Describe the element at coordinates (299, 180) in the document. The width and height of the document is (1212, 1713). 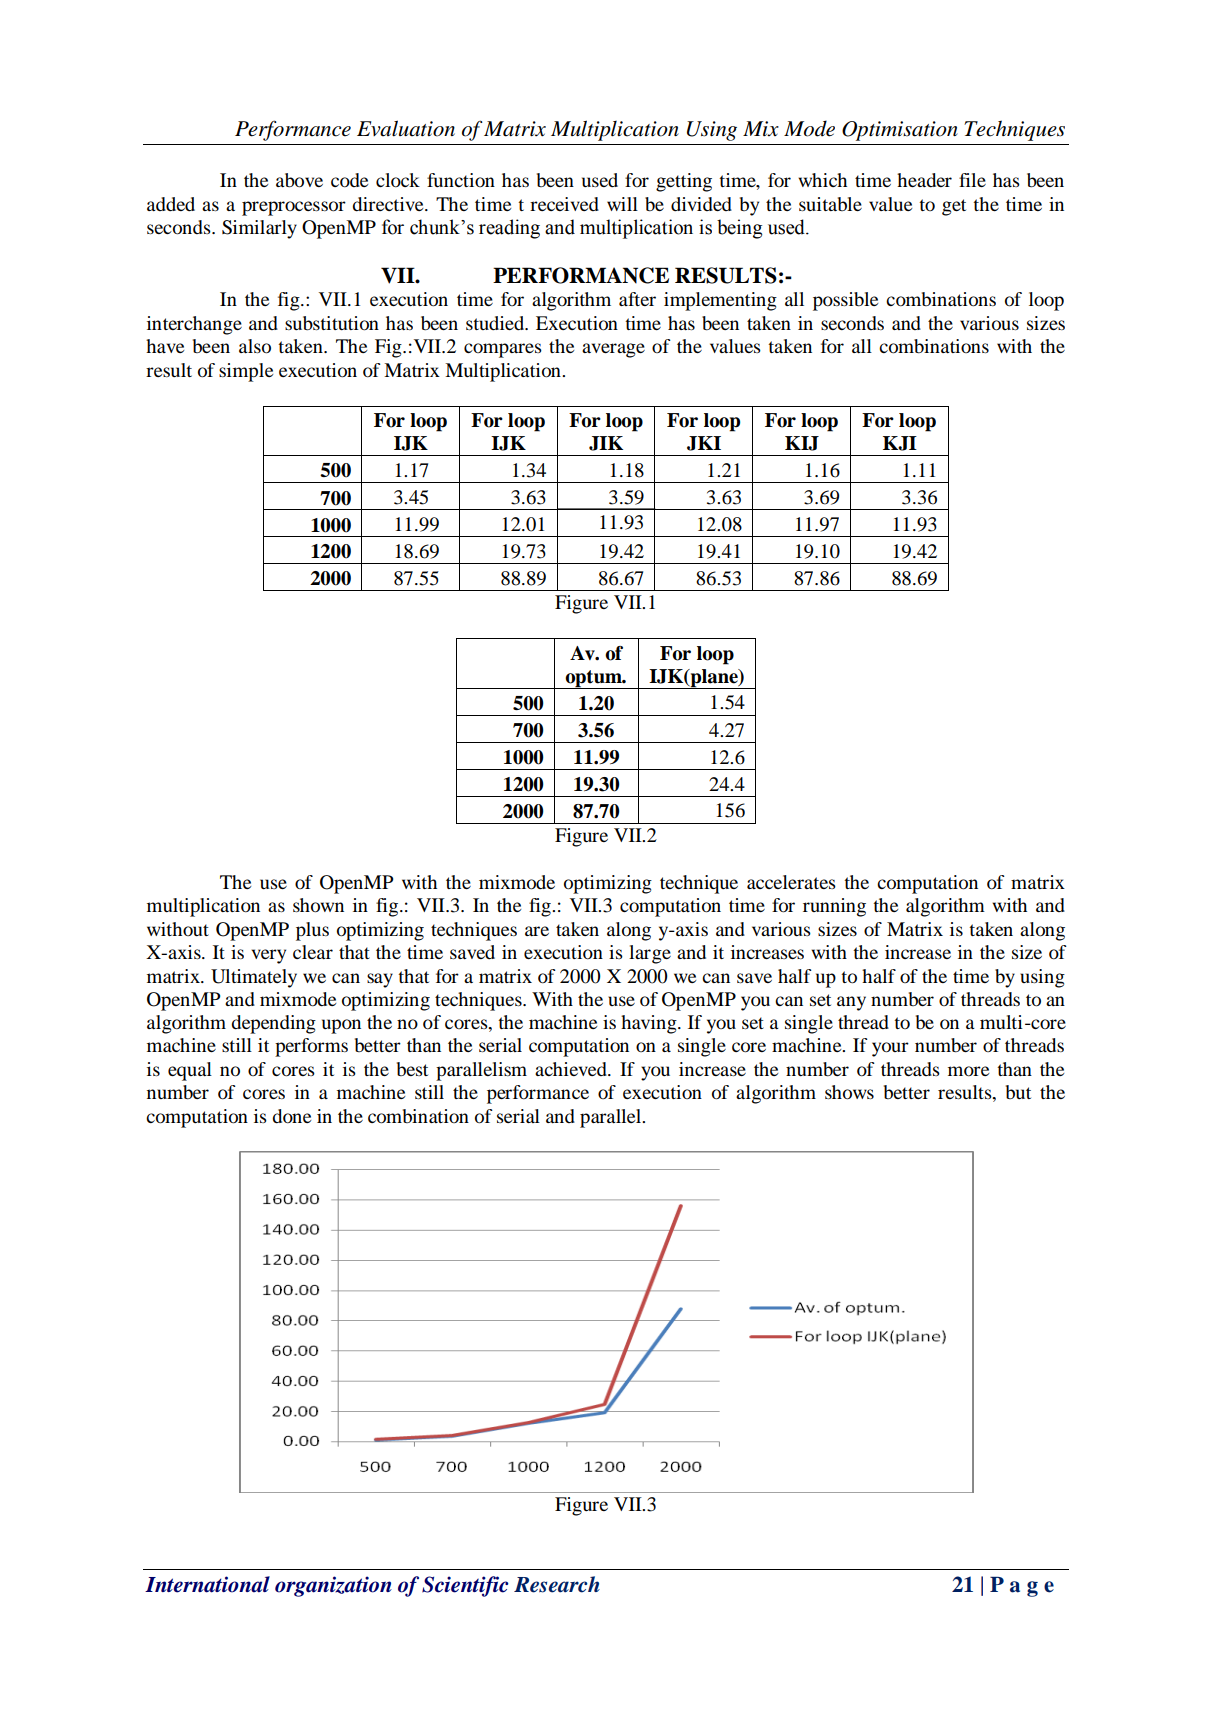
I see `above` at that location.
